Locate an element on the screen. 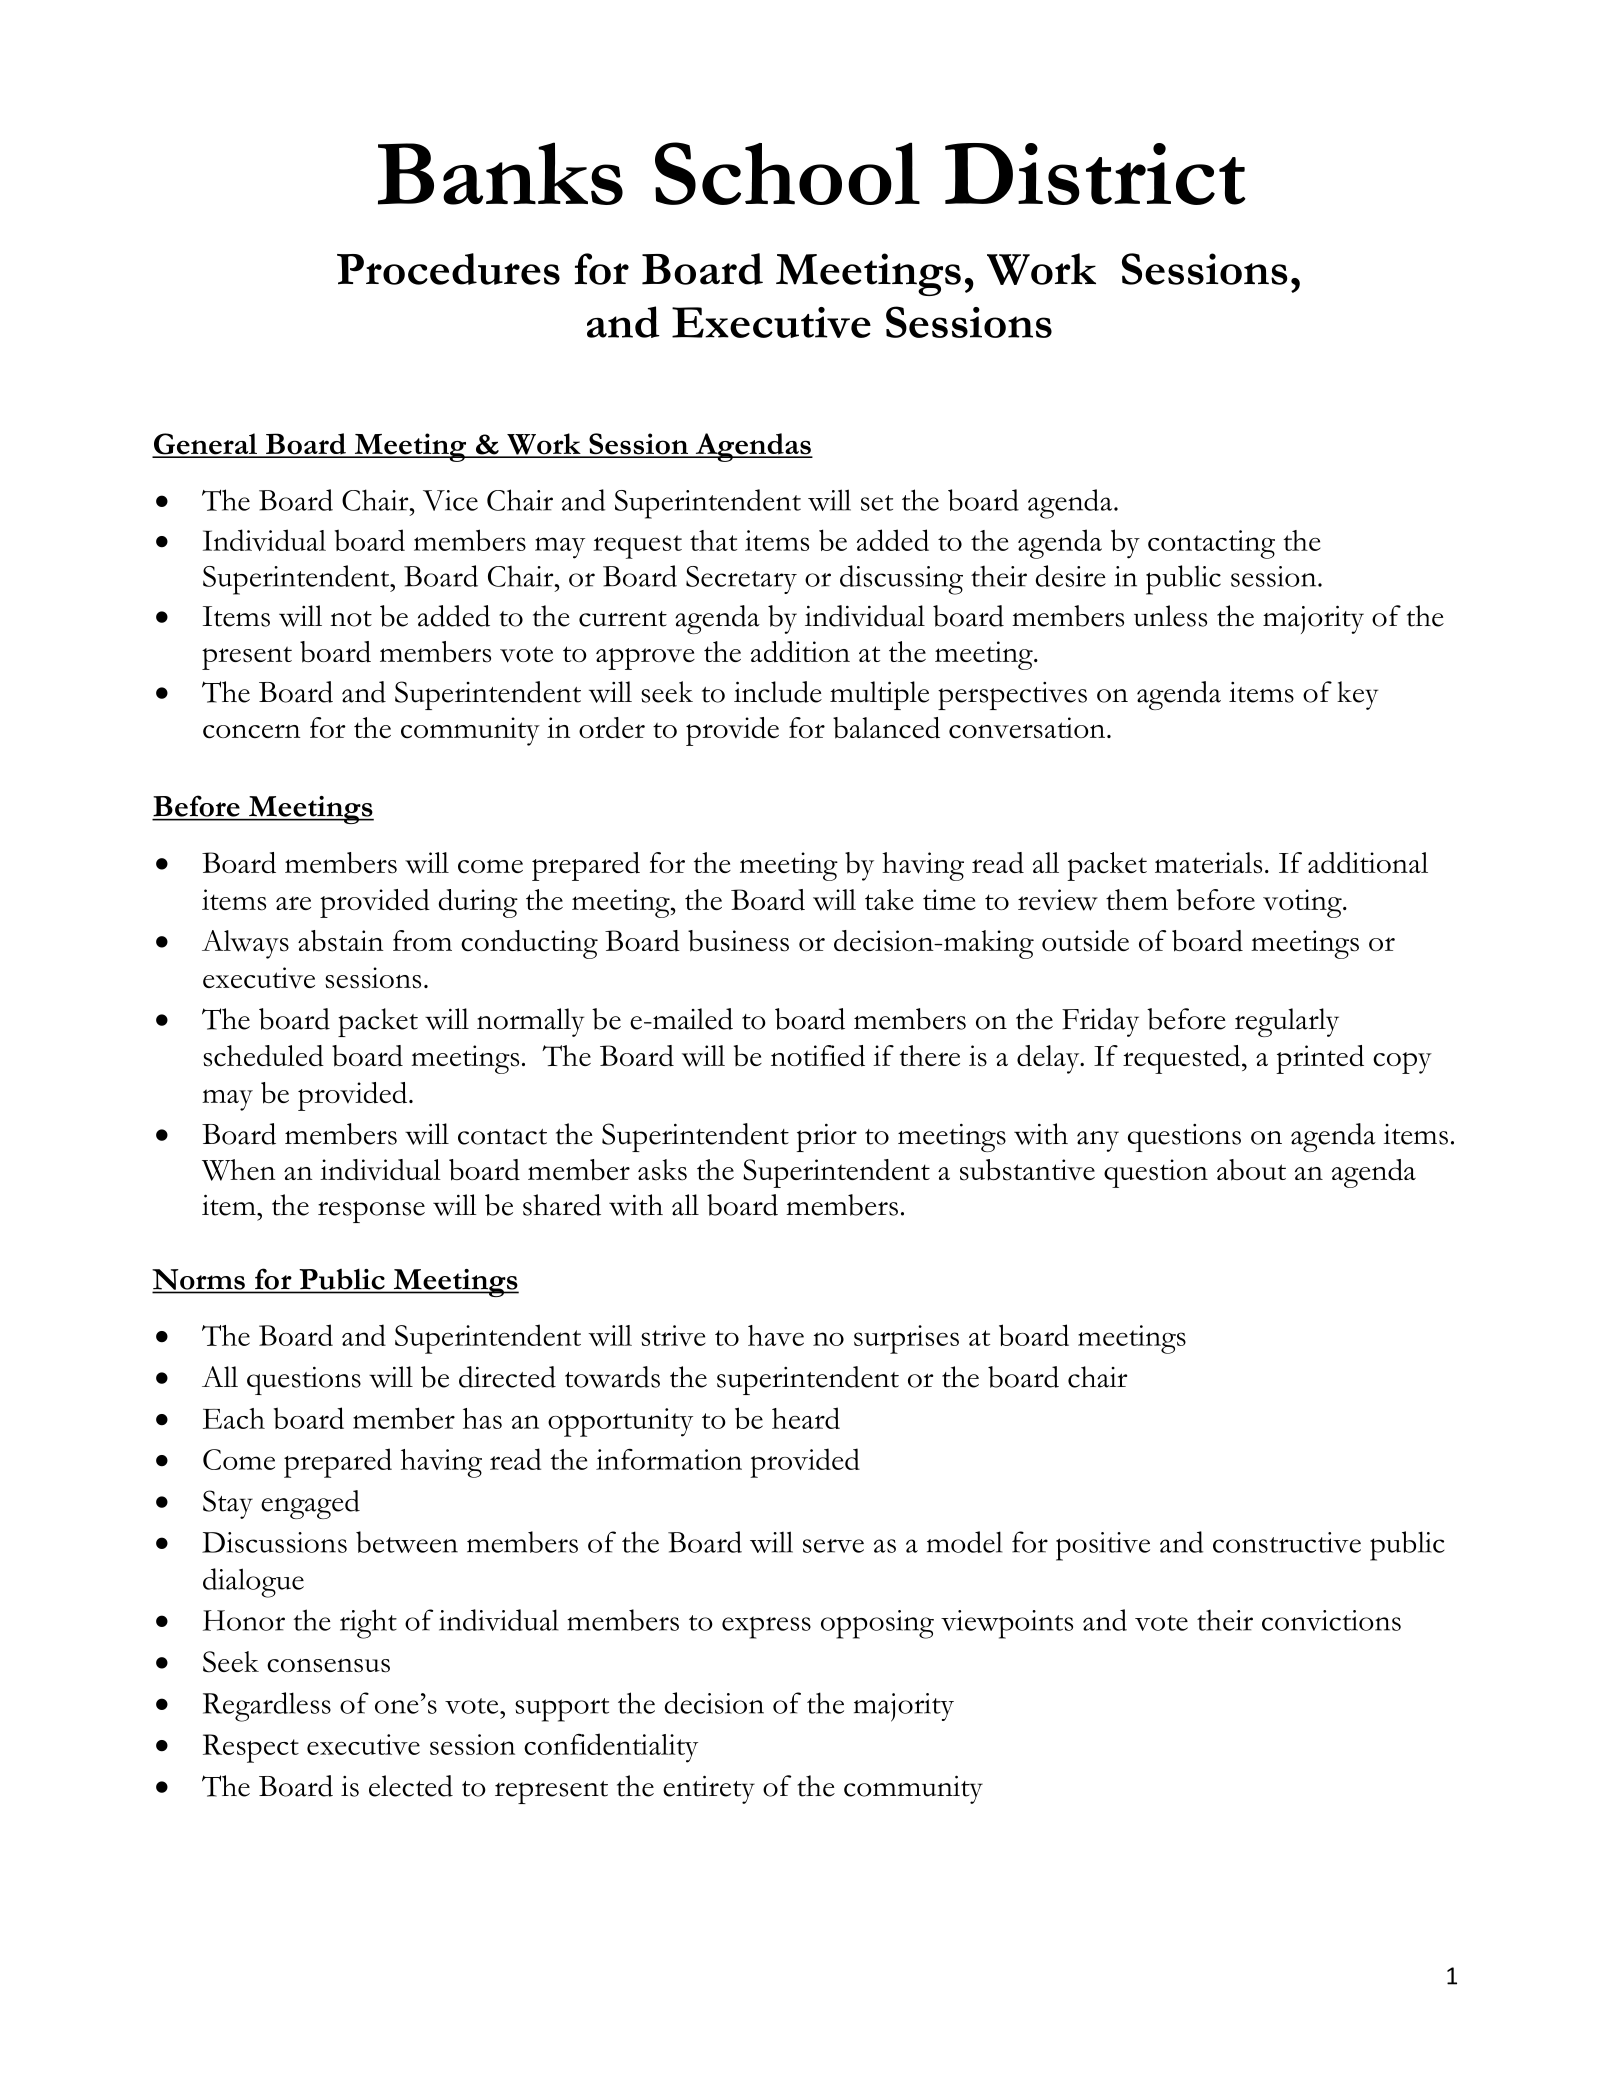 The height and width of the screenshot is (2089, 1614). entirety is located at coordinates (709, 1789).
